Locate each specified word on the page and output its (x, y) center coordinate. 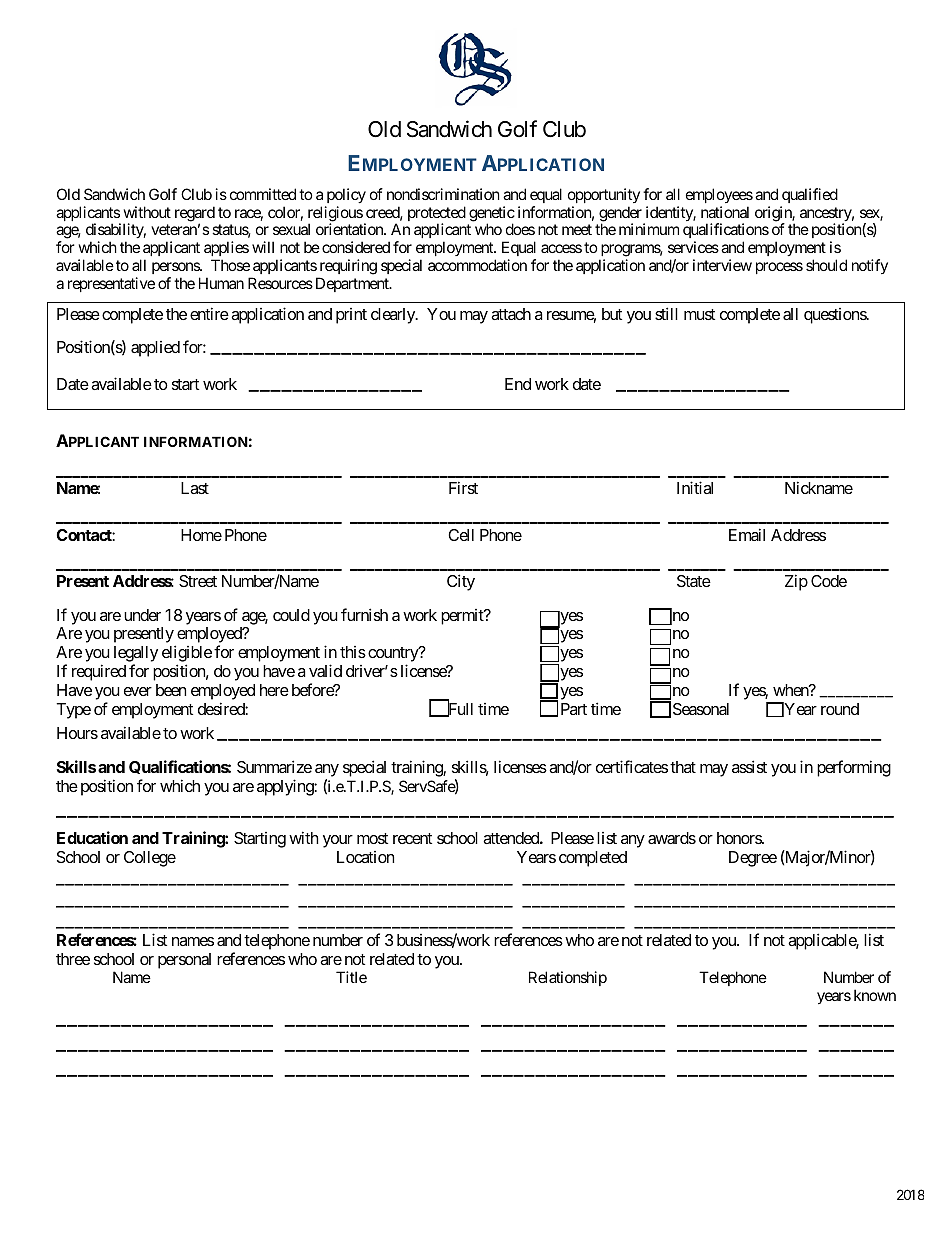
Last (195, 488)
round (840, 709)
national (725, 212)
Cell (461, 535)
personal (184, 961)
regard (195, 215)
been (171, 690)
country (394, 656)
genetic (492, 215)
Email (747, 534)
